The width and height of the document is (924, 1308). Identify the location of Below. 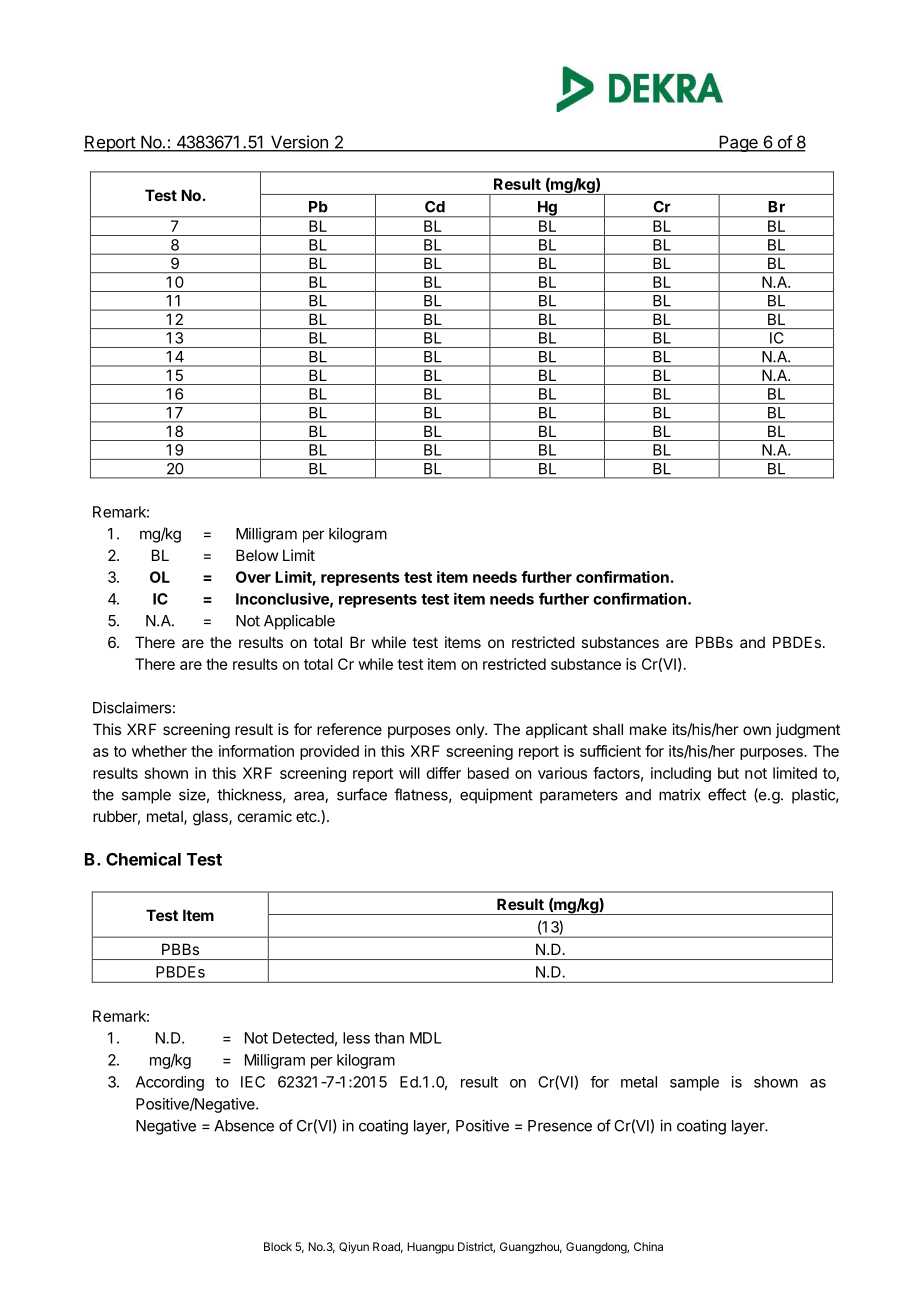
(257, 555).
